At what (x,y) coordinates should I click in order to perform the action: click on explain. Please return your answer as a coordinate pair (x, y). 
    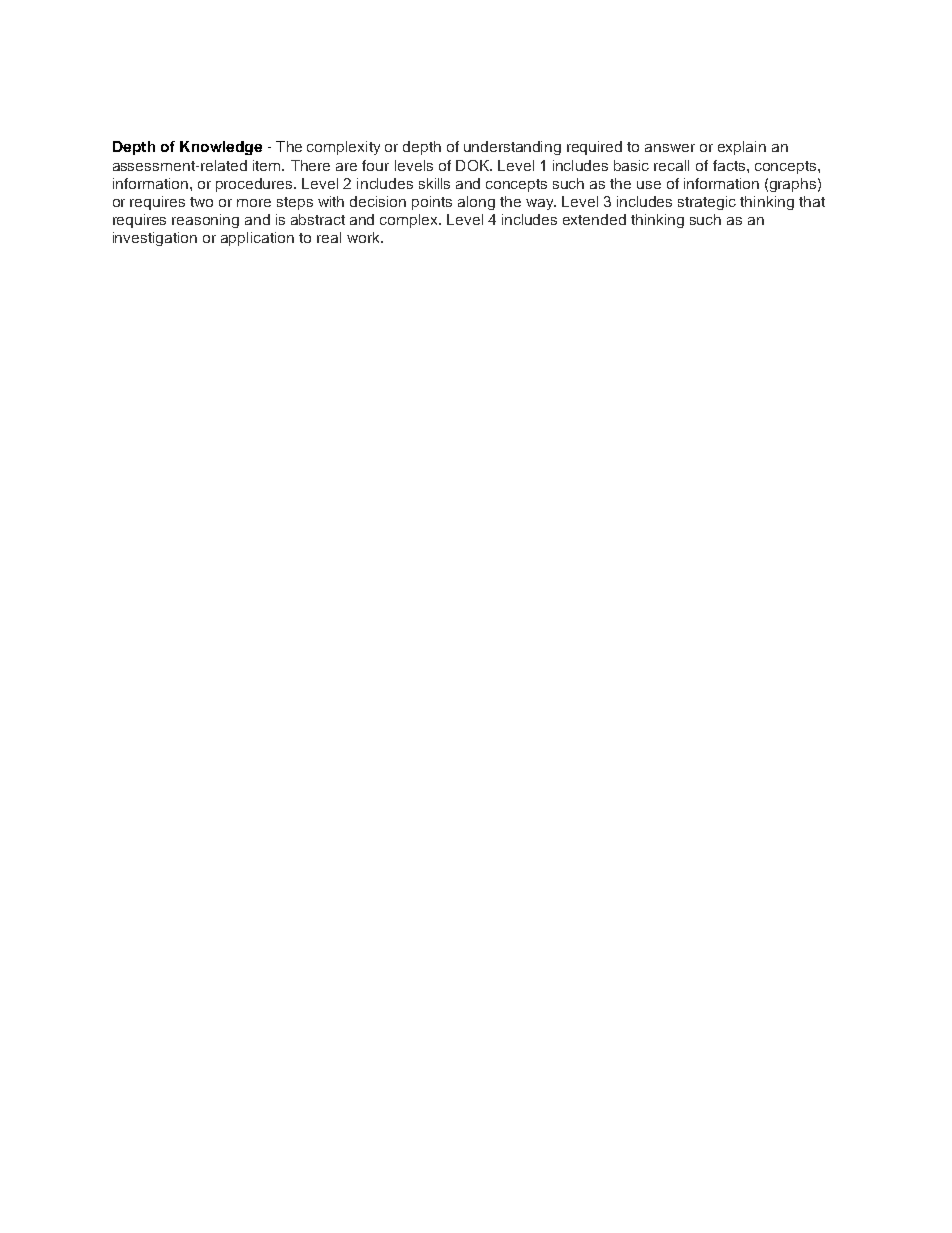
    Looking at the image, I should click on (742, 148).
